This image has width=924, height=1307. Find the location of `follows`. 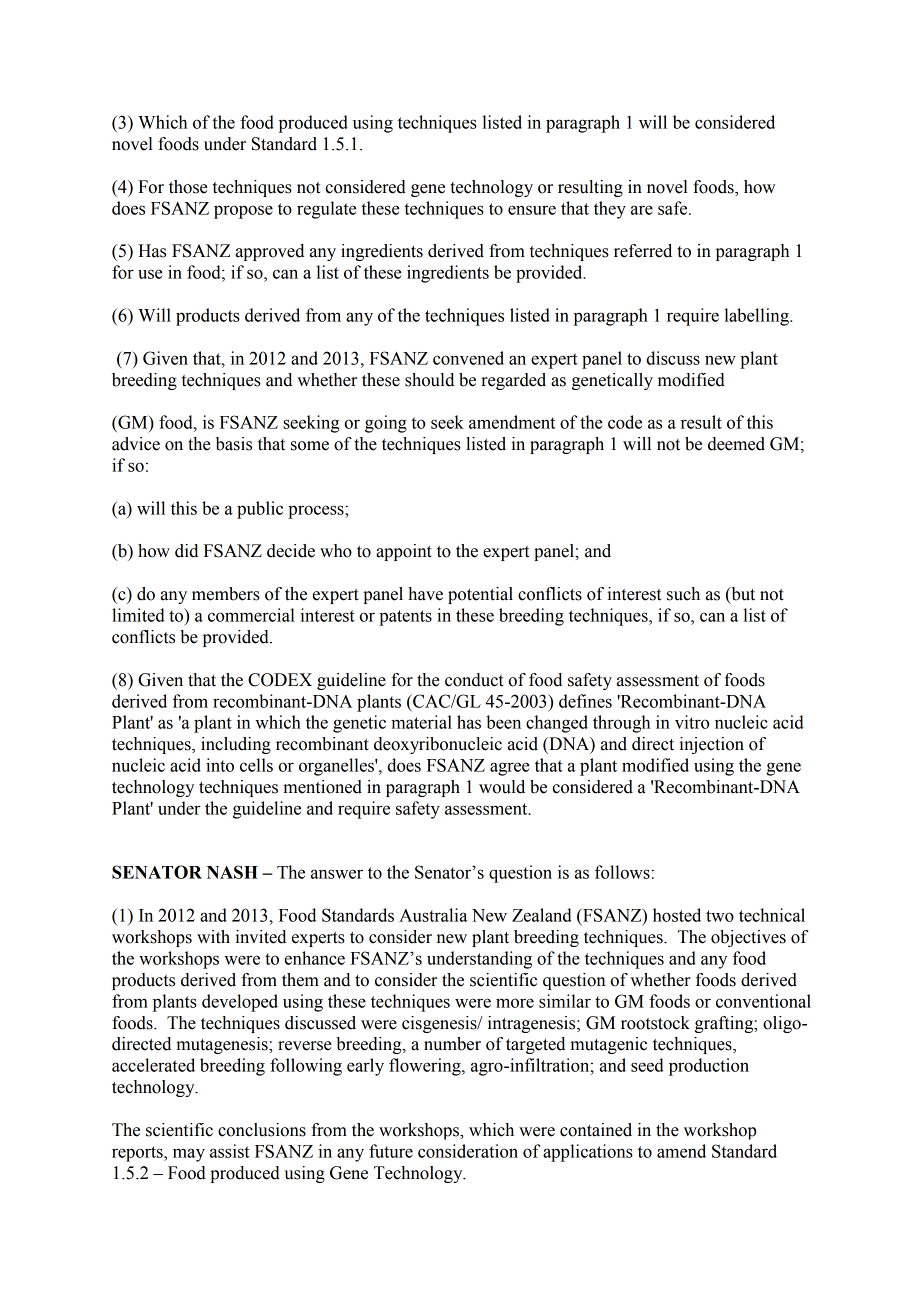

follows is located at coordinates (622, 872).
